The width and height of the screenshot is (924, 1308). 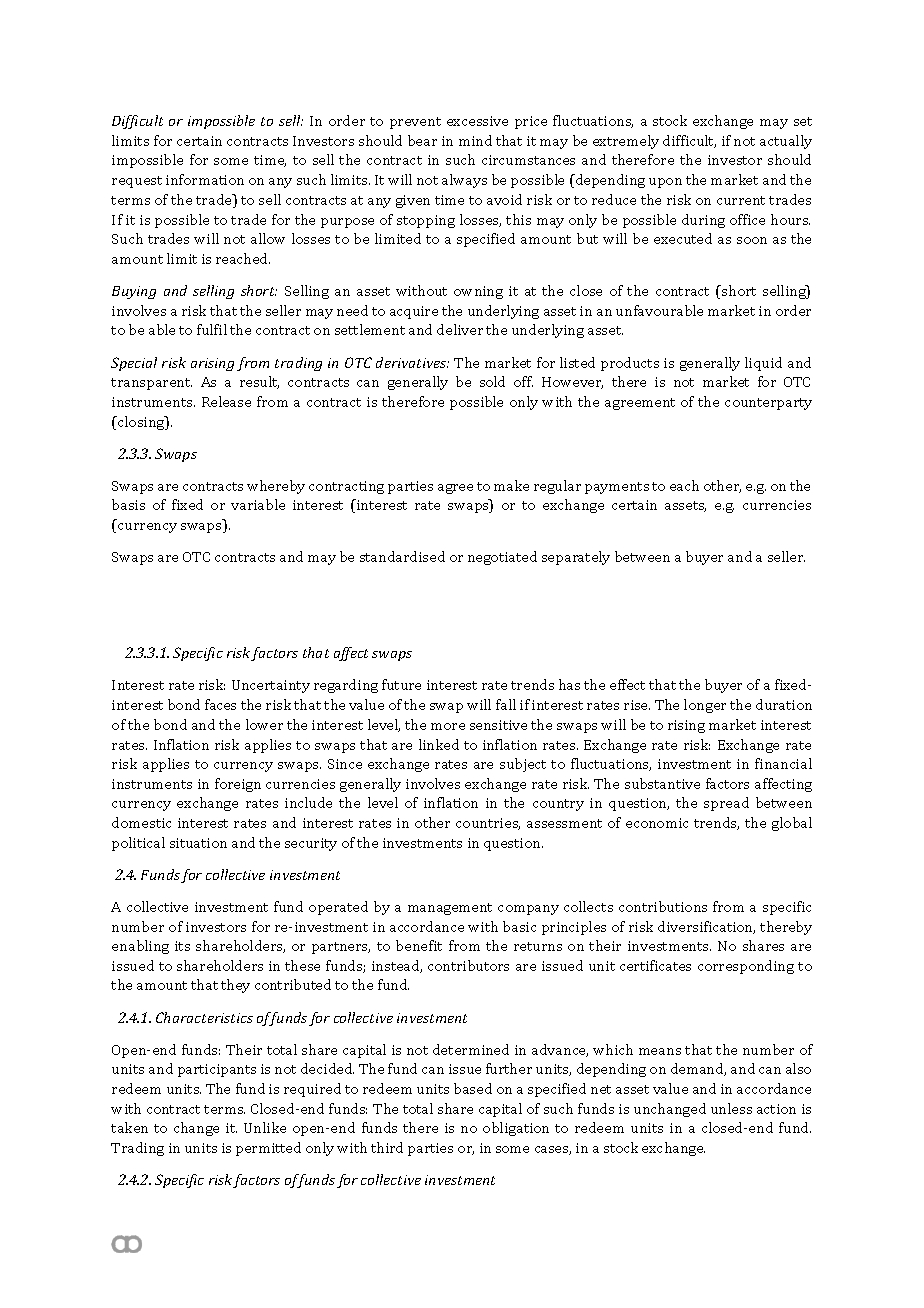 I want to click on whereby, so click(x=276, y=487).
